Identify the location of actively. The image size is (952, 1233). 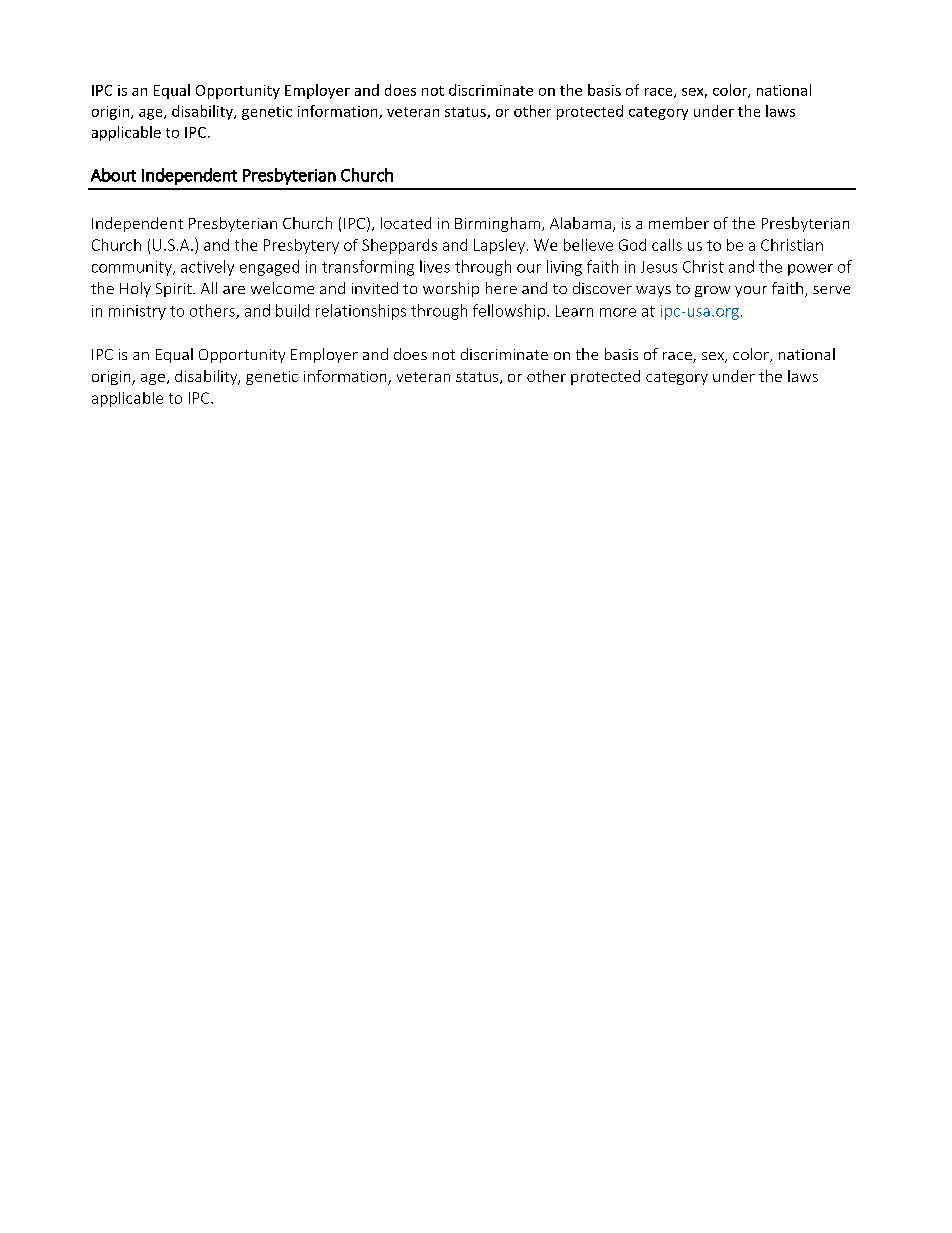
(207, 268).
